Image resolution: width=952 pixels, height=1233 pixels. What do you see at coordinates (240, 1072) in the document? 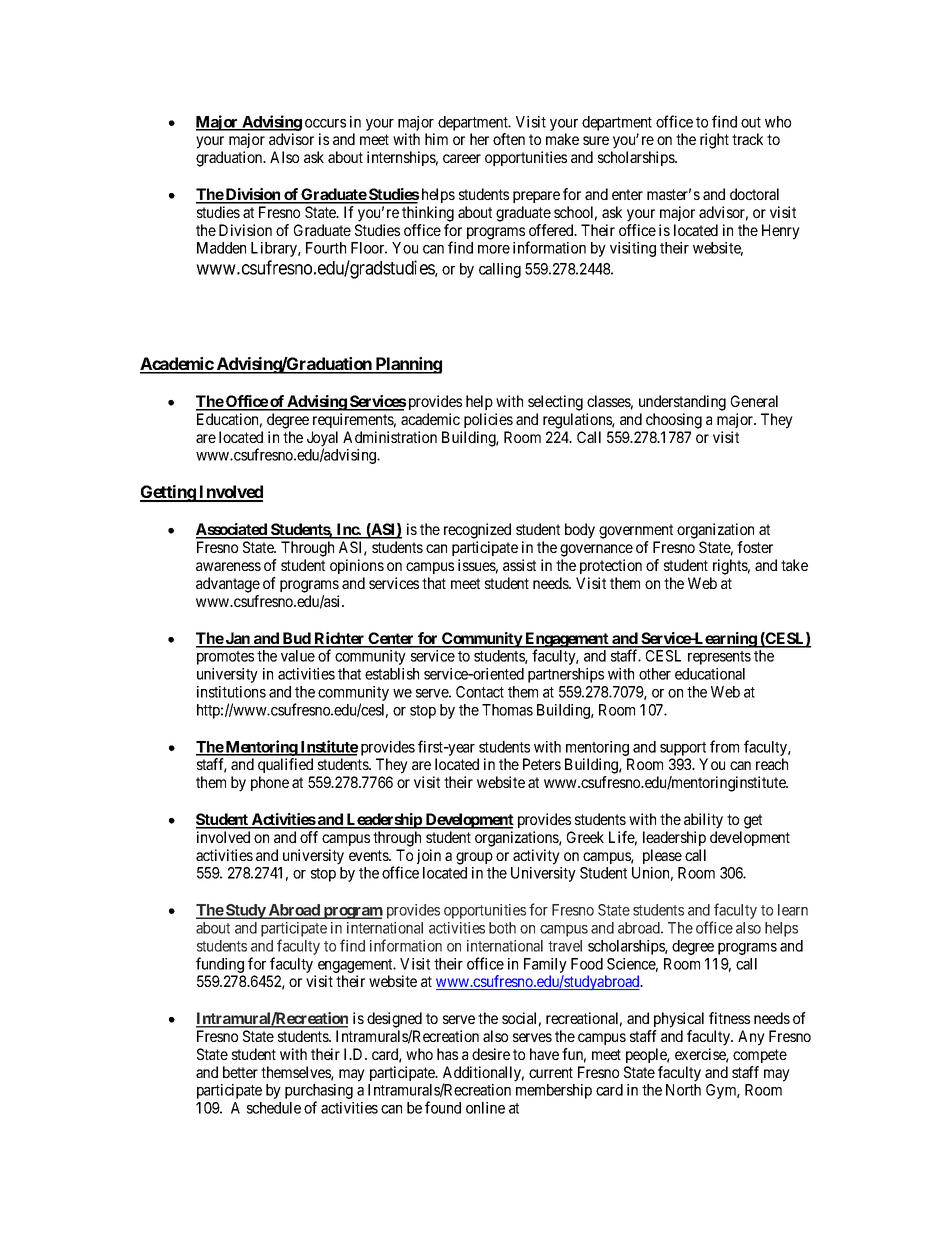
I see `better` at bounding box center [240, 1072].
